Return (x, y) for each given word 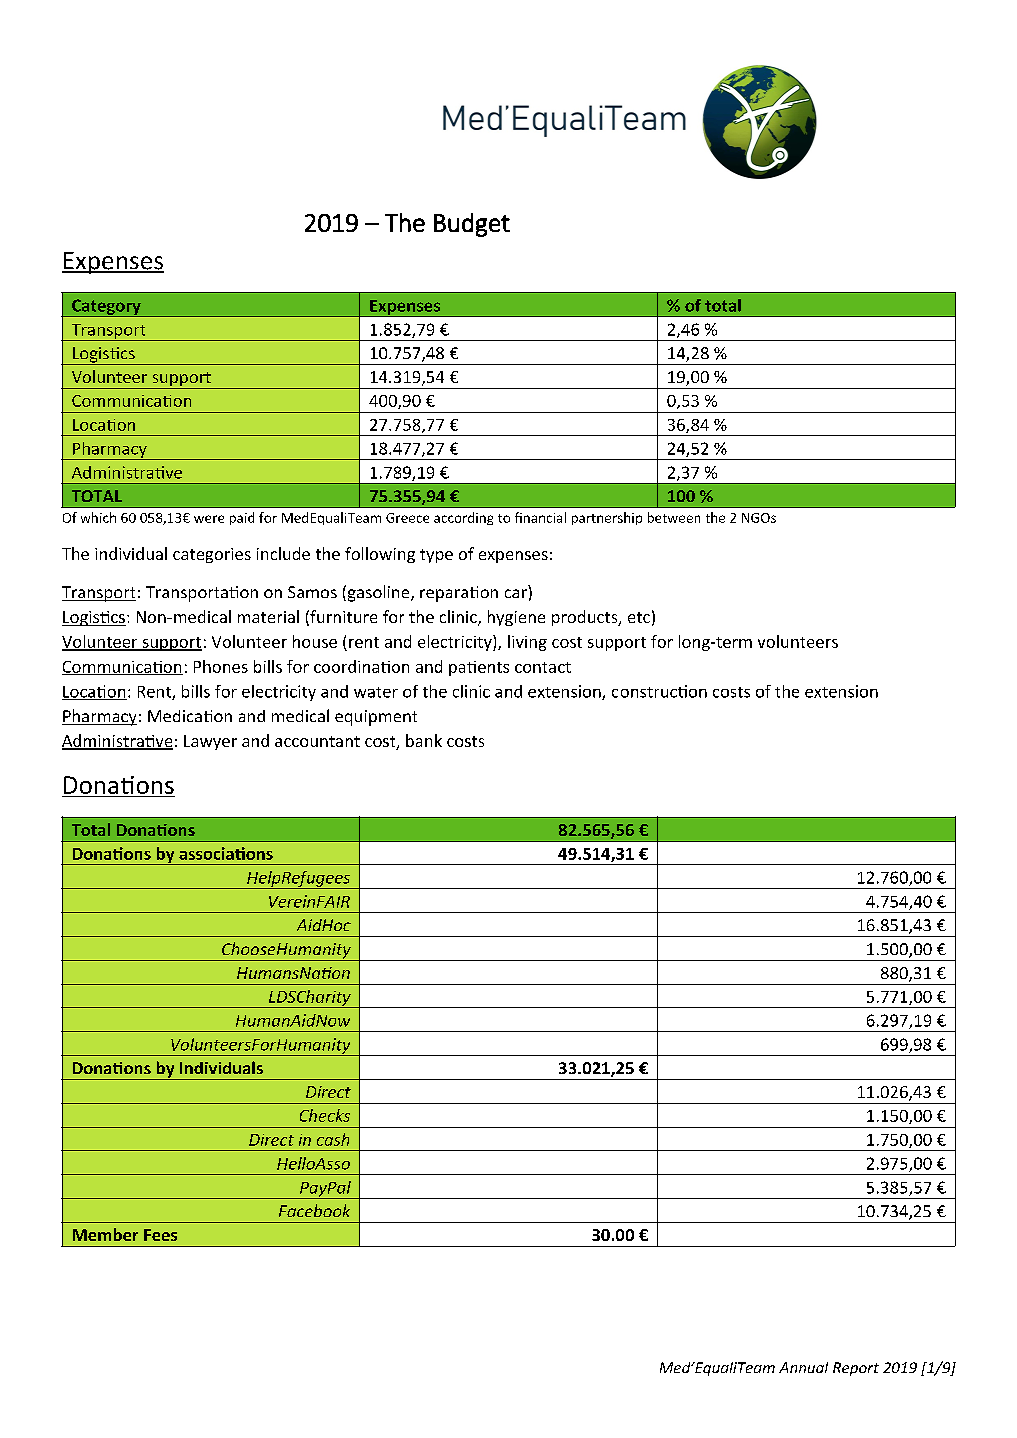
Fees (160, 1235)
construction (659, 691)
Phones (221, 666)
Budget (472, 225)
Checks (325, 1115)
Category (106, 308)
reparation (459, 594)
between (674, 517)
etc (639, 617)
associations (226, 853)
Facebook (314, 1210)
